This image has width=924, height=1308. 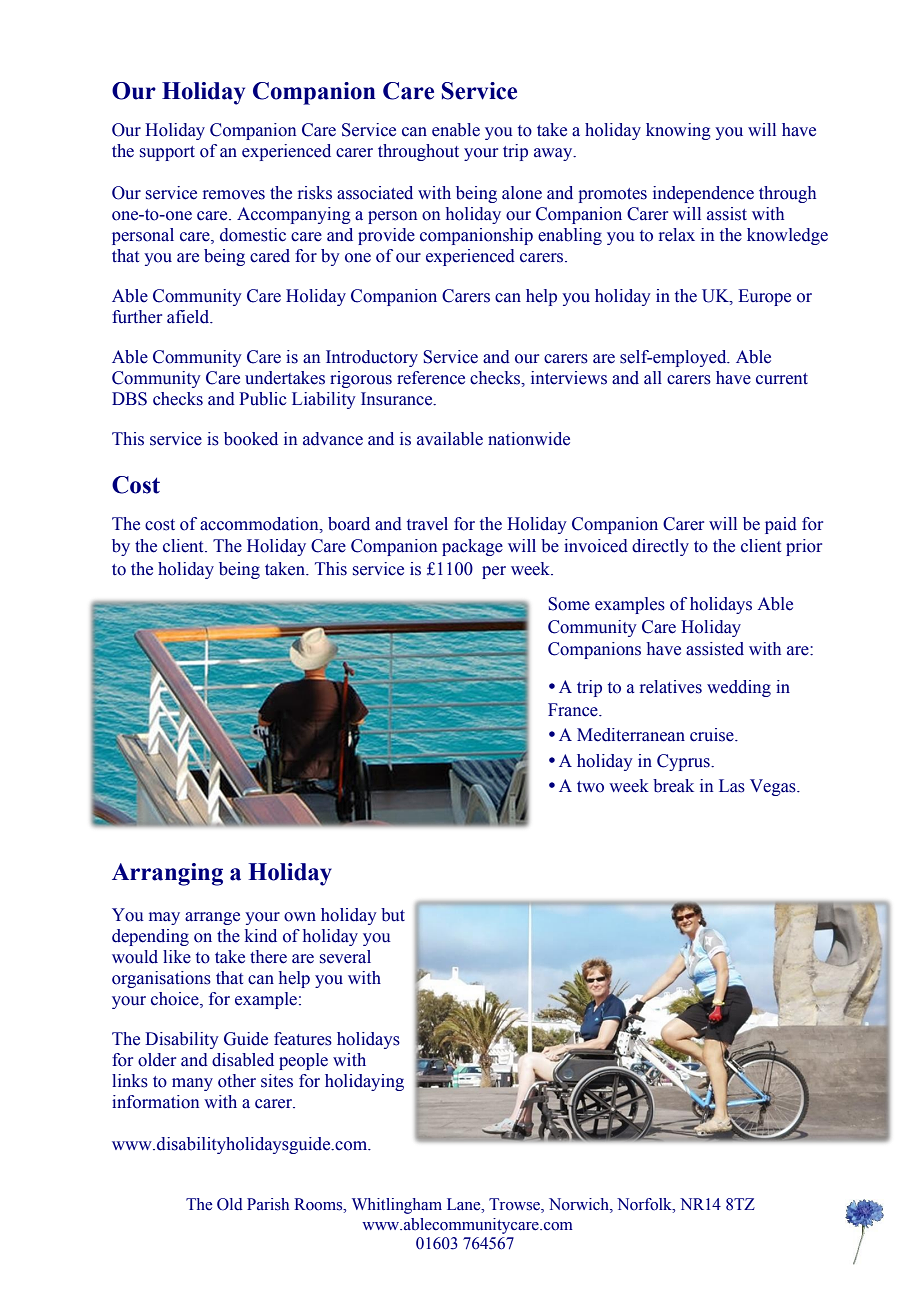 I want to click on independence, so click(x=703, y=194).
